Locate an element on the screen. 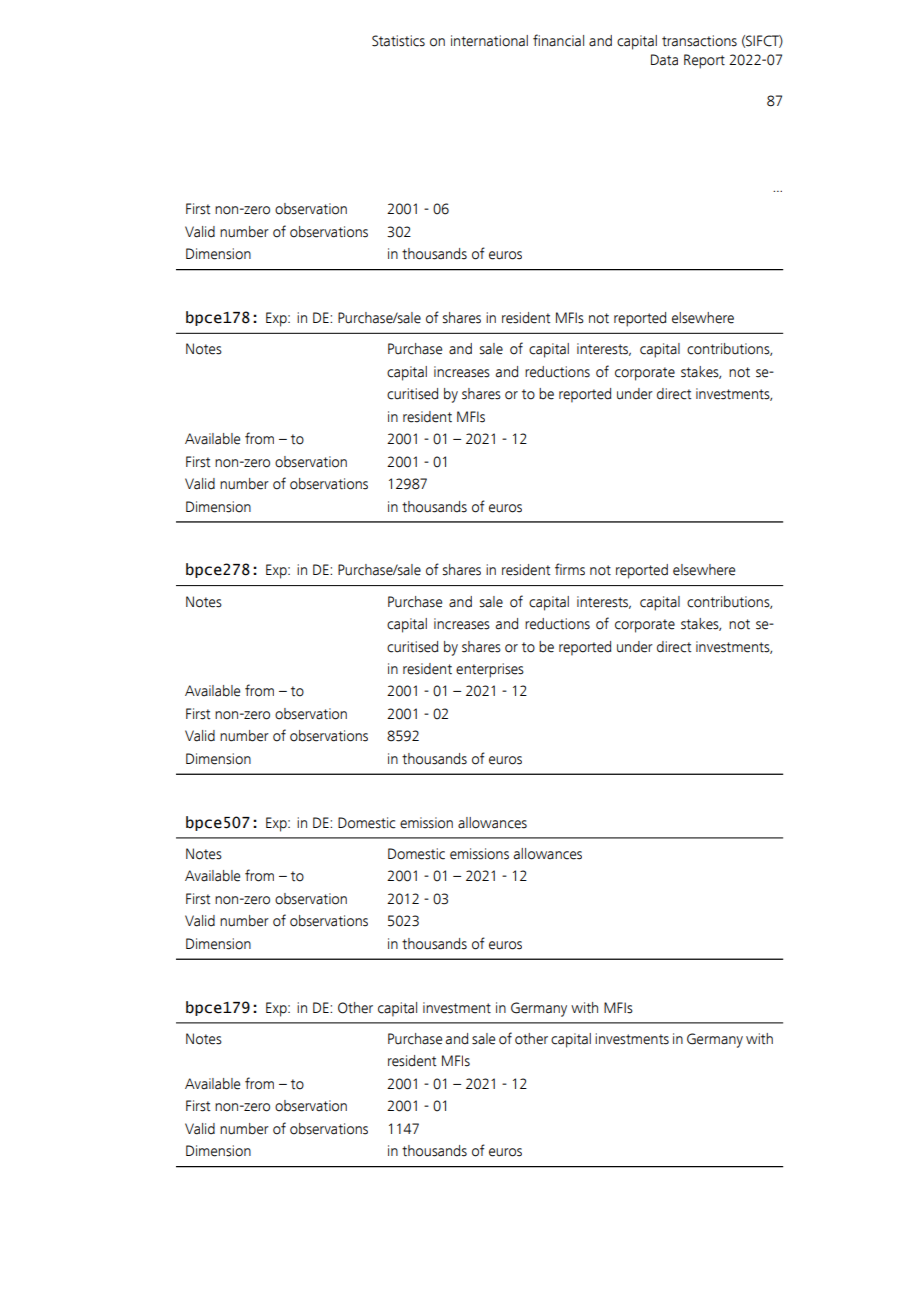 The image size is (924, 1308). international is located at coordinates (489, 41).
